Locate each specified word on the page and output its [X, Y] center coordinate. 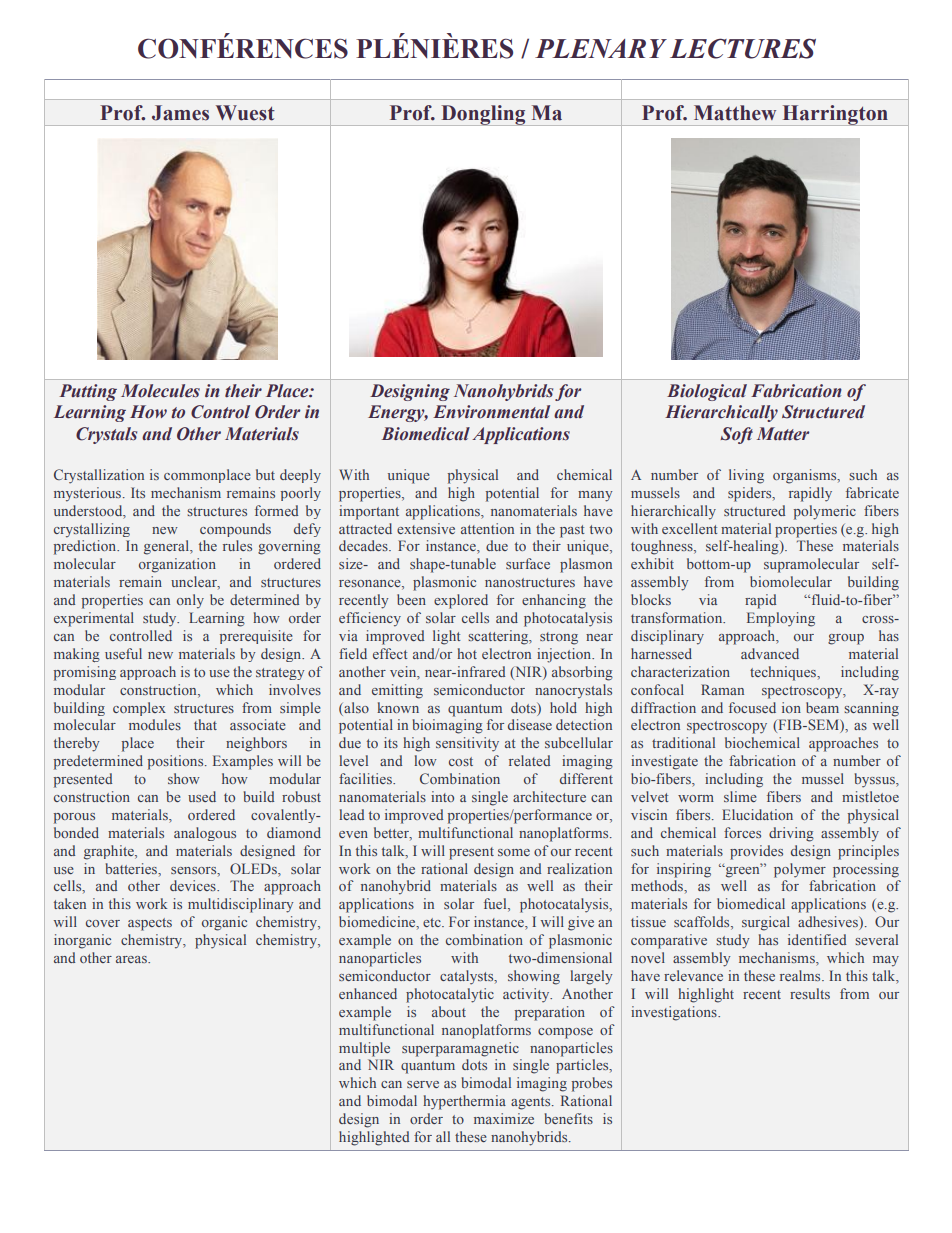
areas [132, 959]
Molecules [160, 391]
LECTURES [743, 48]
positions [177, 762]
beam [822, 707]
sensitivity [467, 744]
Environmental [491, 412]
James [180, 113]
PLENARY [601, 48]
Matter [783, 434]
